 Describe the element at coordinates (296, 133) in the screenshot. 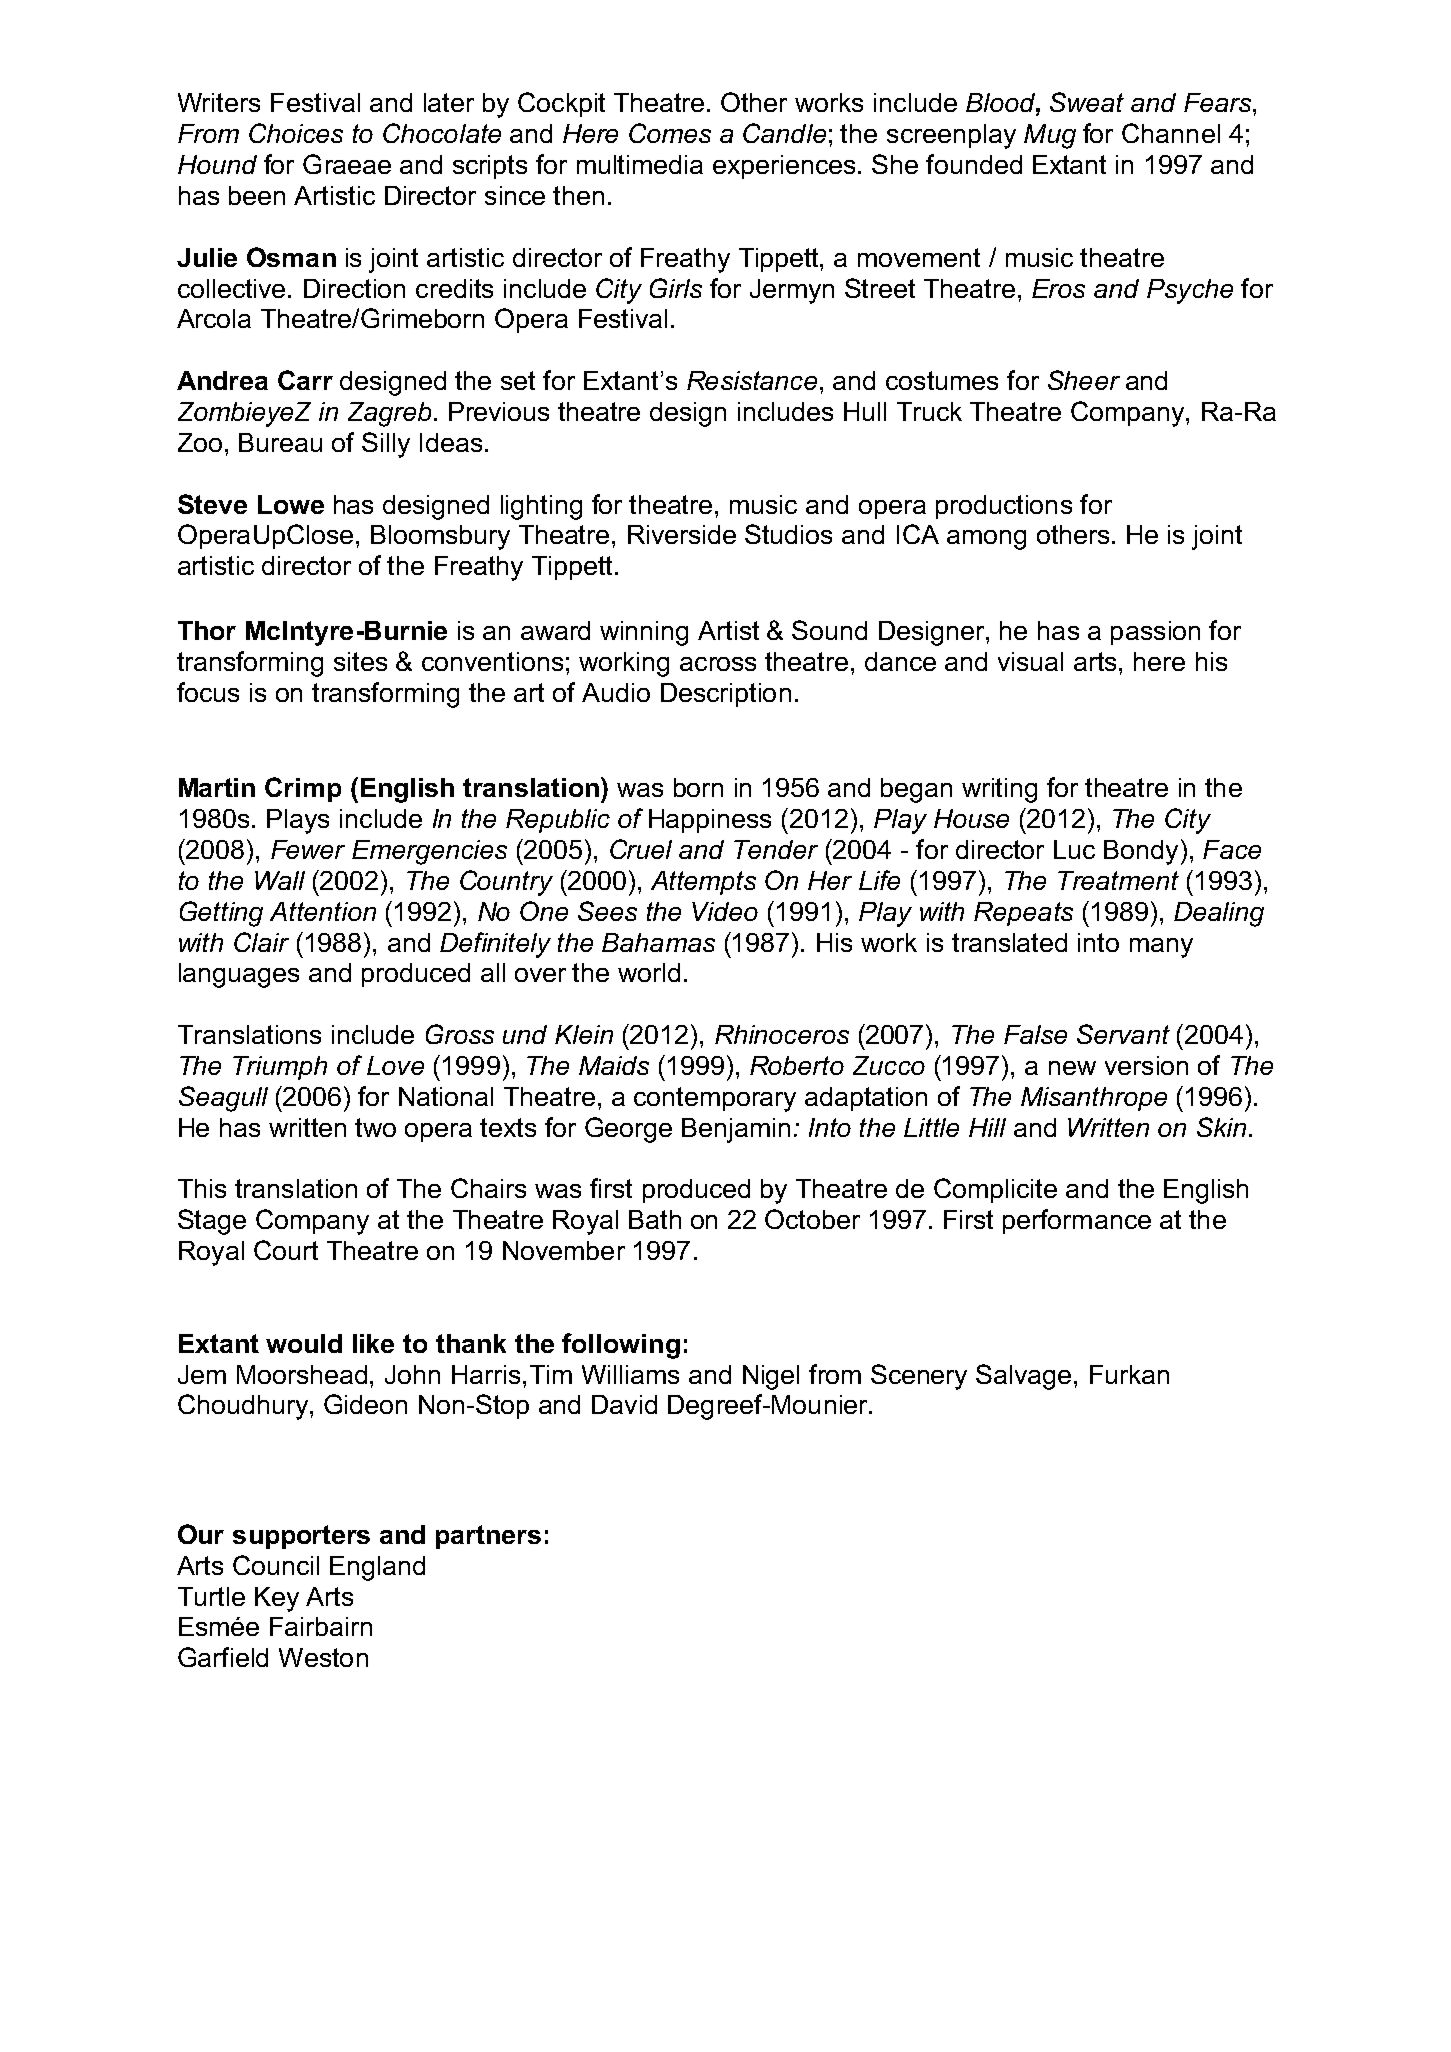

I see `Choices` at that location.
